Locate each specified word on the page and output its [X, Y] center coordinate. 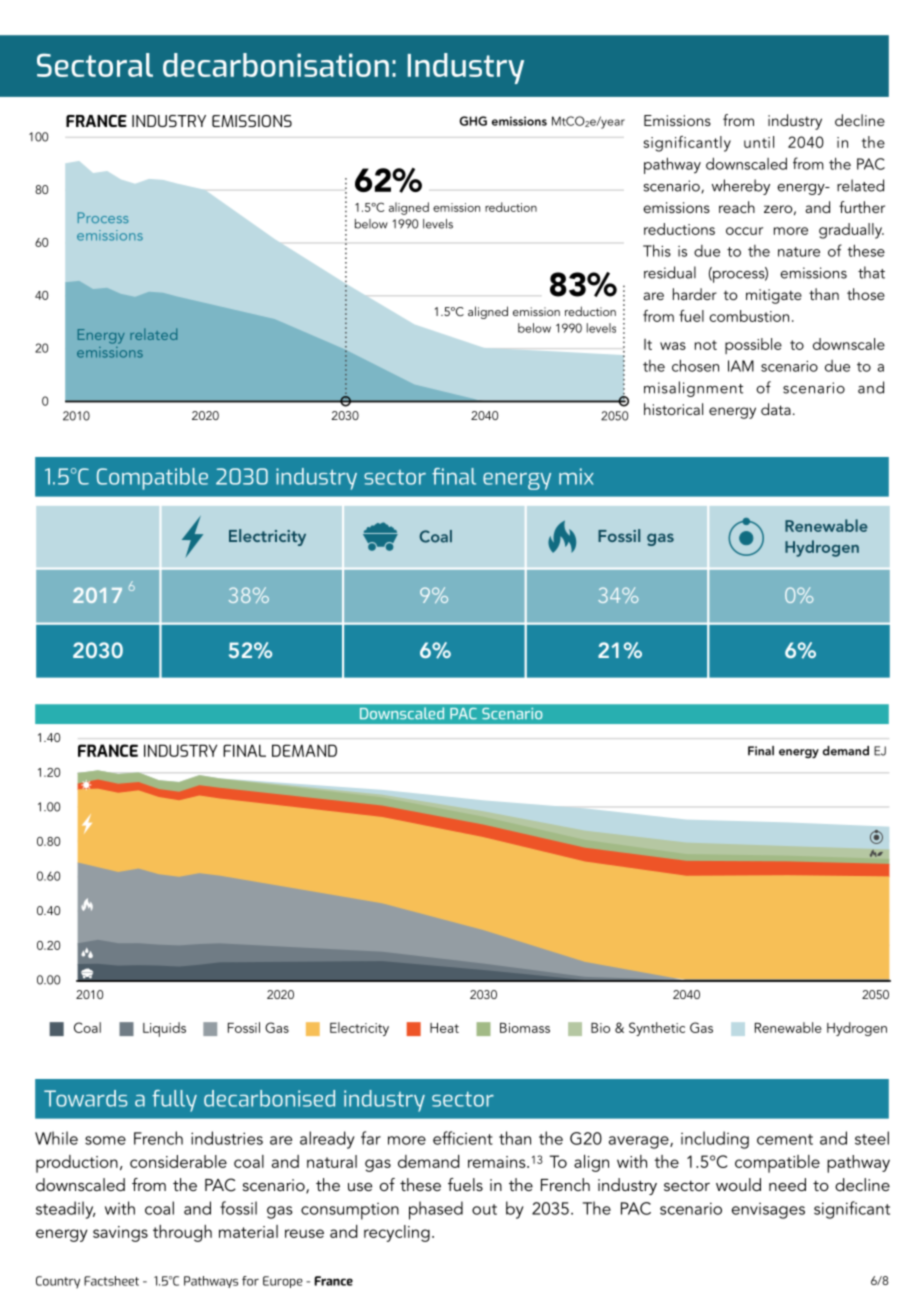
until [759, 142]
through [182, 1233]
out [484, 1209]
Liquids [164, 1029]
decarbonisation [276, 65]
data [776, 409]
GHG [473, 121]
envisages [768, 1211]
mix [576, 476]
